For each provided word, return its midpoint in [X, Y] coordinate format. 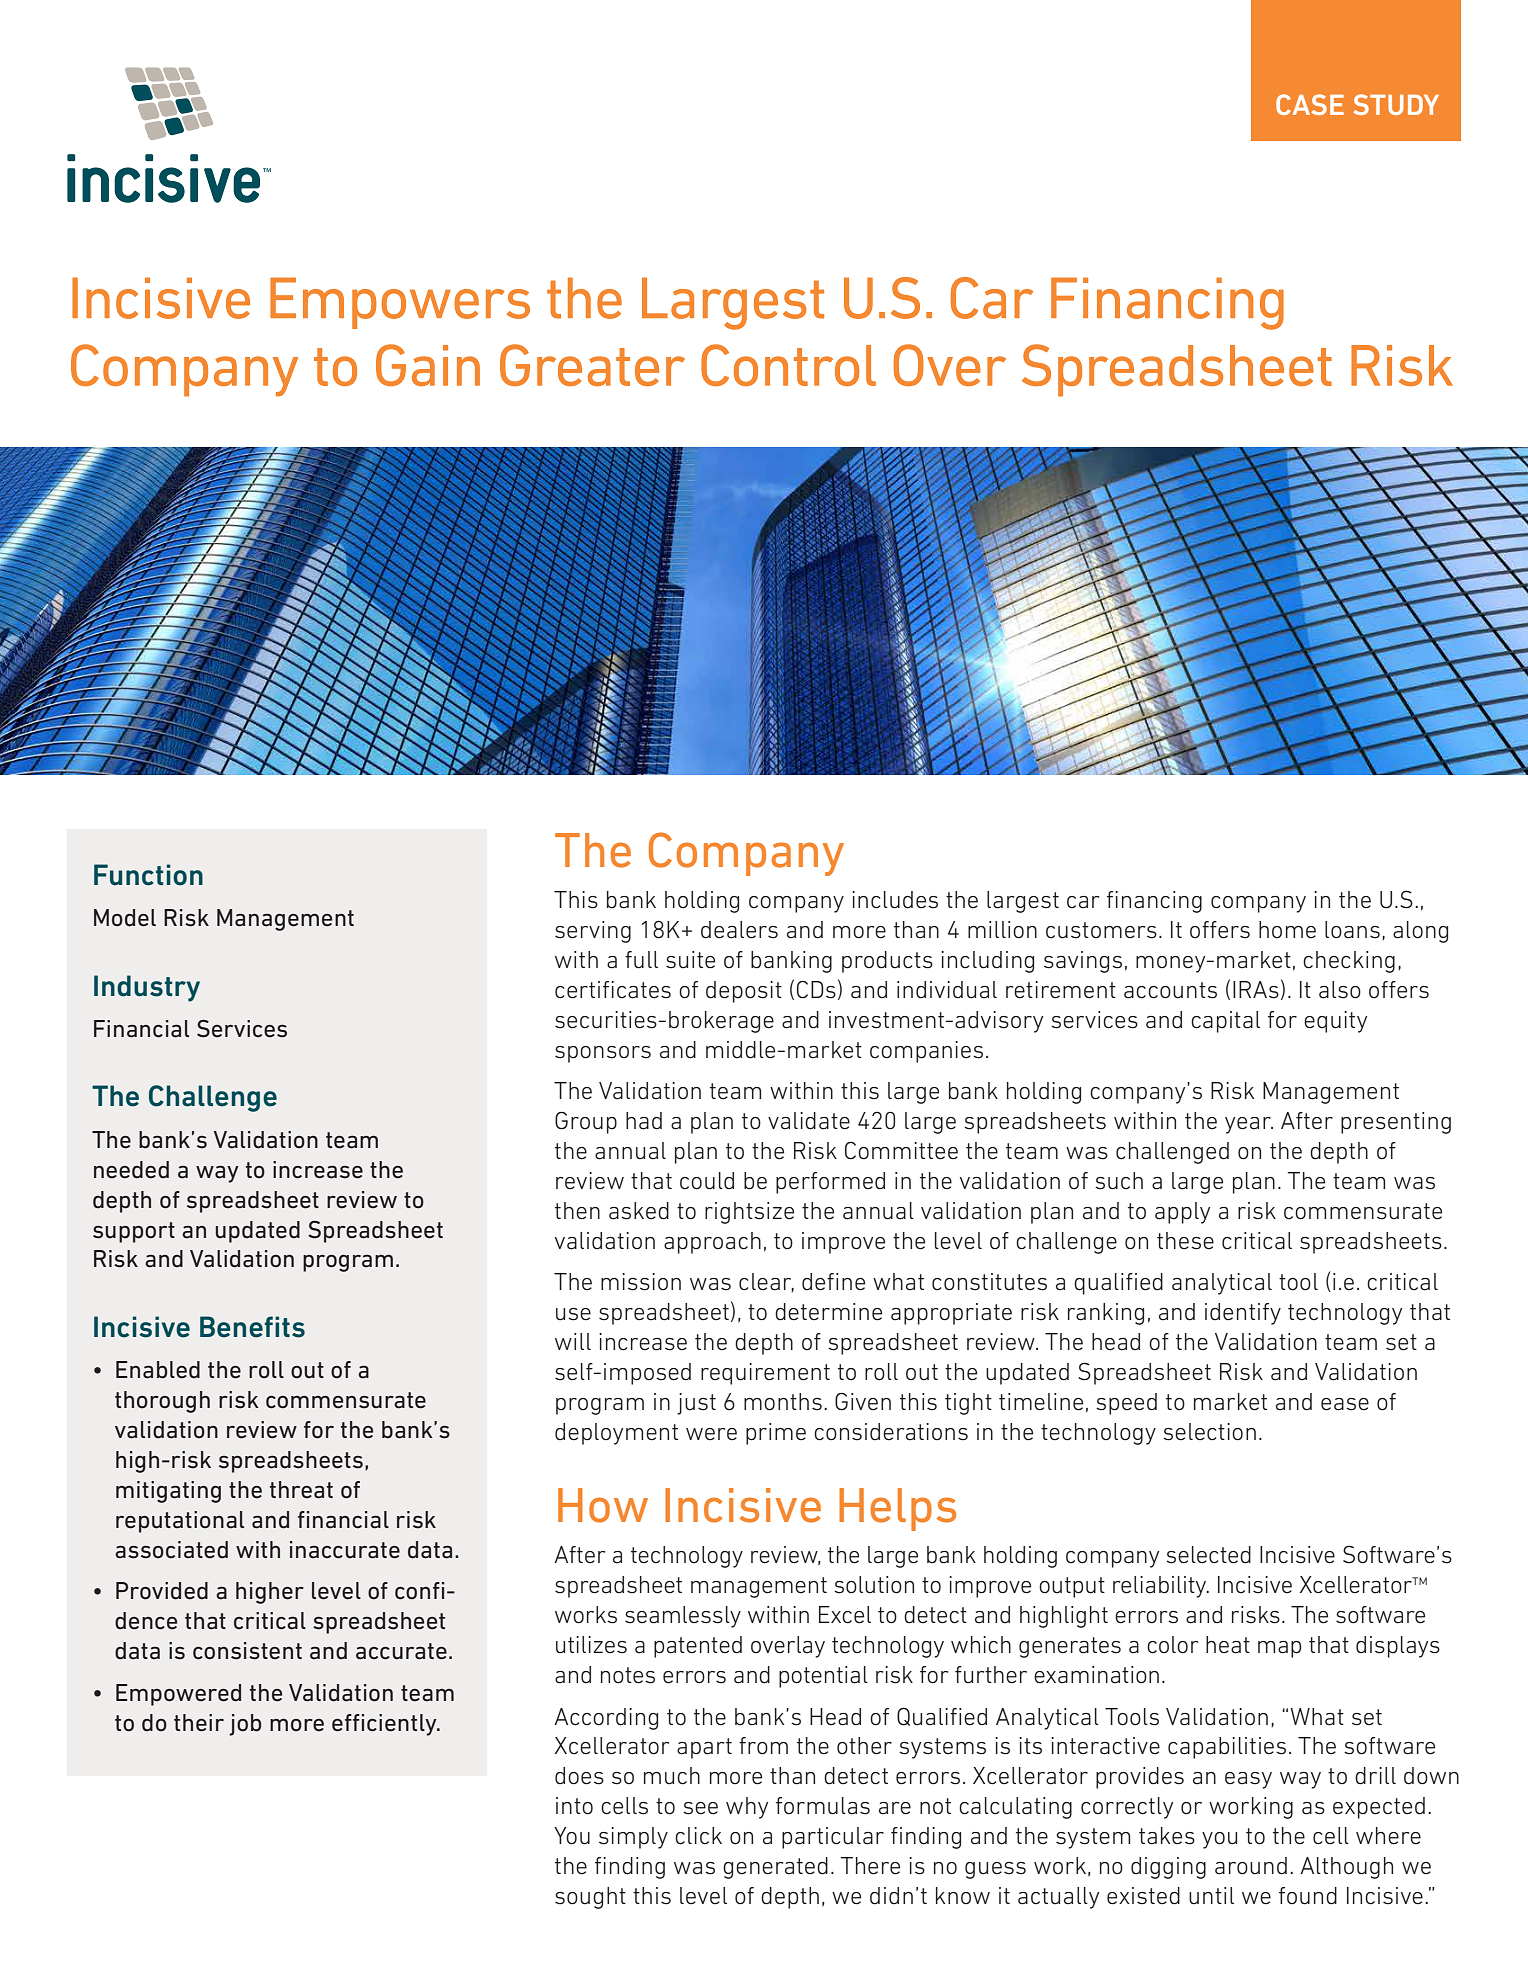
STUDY [1396, 104]
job [245, 1725]
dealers [739, 930]
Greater [592, 365]
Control [788, 365]
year [1249, 1125]
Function [148, 875]
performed [830, 1183]
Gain [428, 365]
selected [1208, 1555]
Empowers [400, 303]
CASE [1310, 104]
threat [301, 1490]
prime [776, 1434]
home [1287, 930]
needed [131, 1170]
